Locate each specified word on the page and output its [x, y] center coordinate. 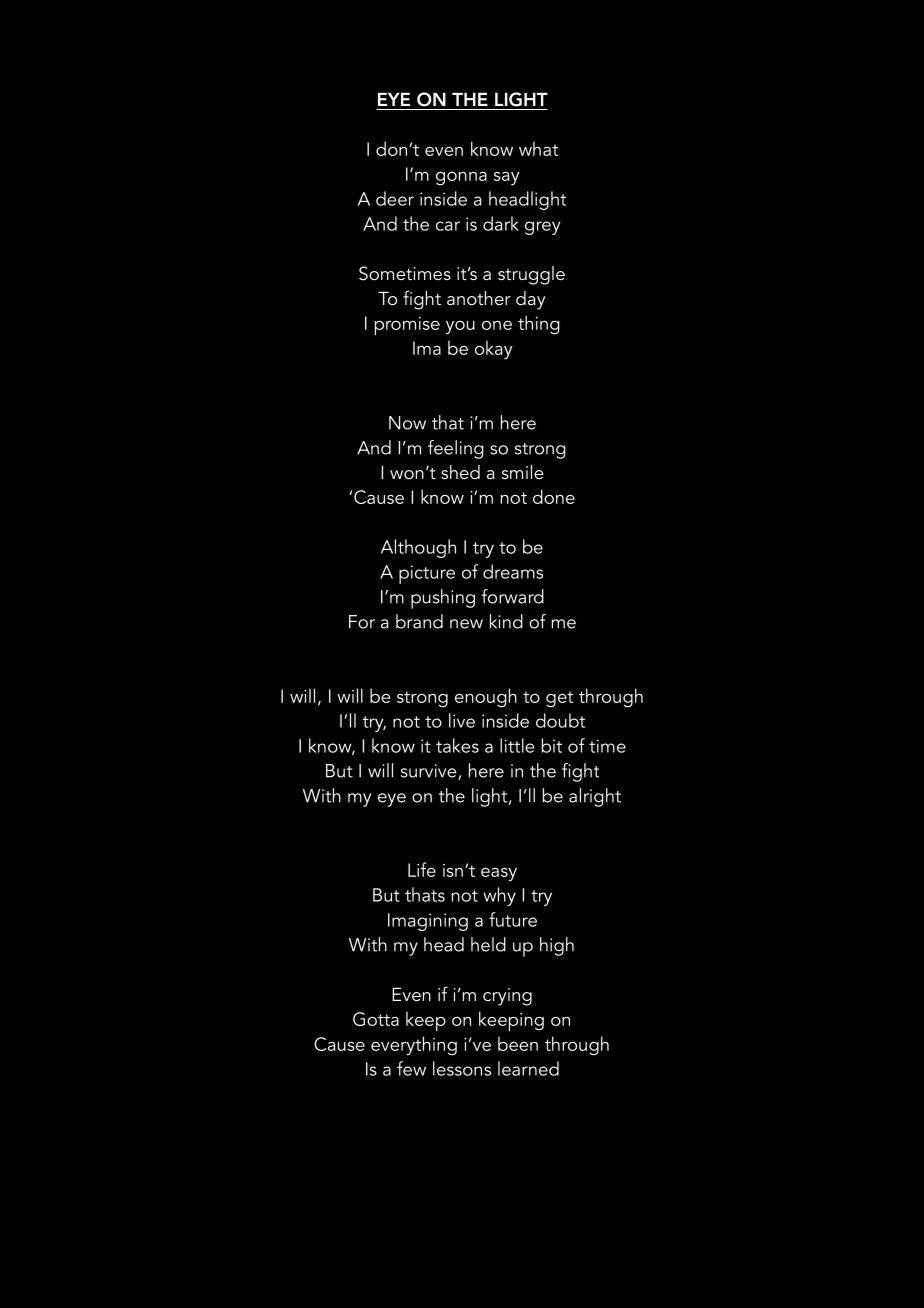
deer [395, 198]
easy [499, 875]
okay [494, 349]
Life [422, 869]
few [411, 1068]
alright [595, 797]
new [466, 624]
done [554, 496]
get [559, 699]
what [538, 148]
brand [419, 621]
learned [528, 1068]
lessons [462, 1068]
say [507, 178]
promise [407, 326]
